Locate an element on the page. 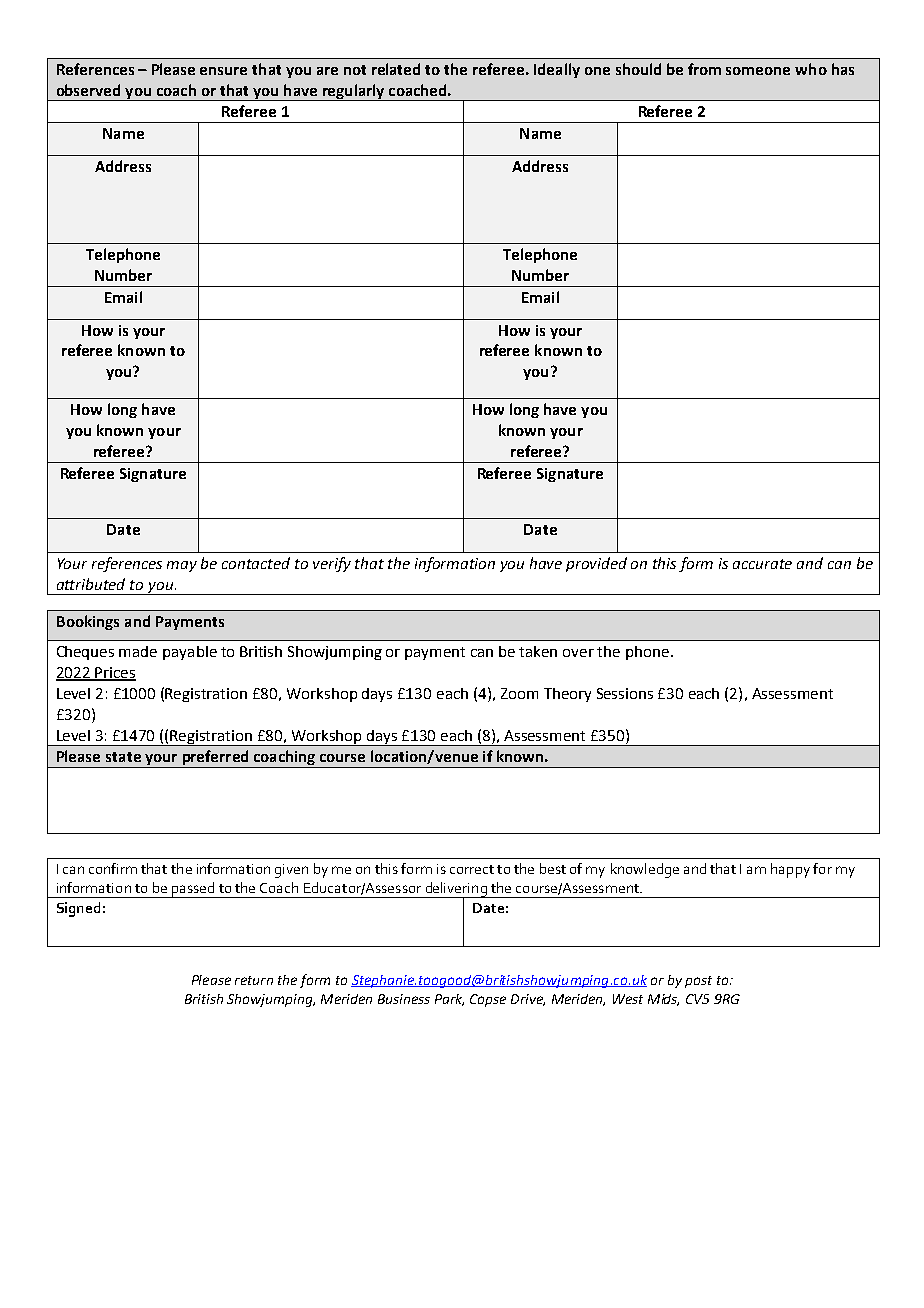  ensure is located at coordinates (223, 71).
